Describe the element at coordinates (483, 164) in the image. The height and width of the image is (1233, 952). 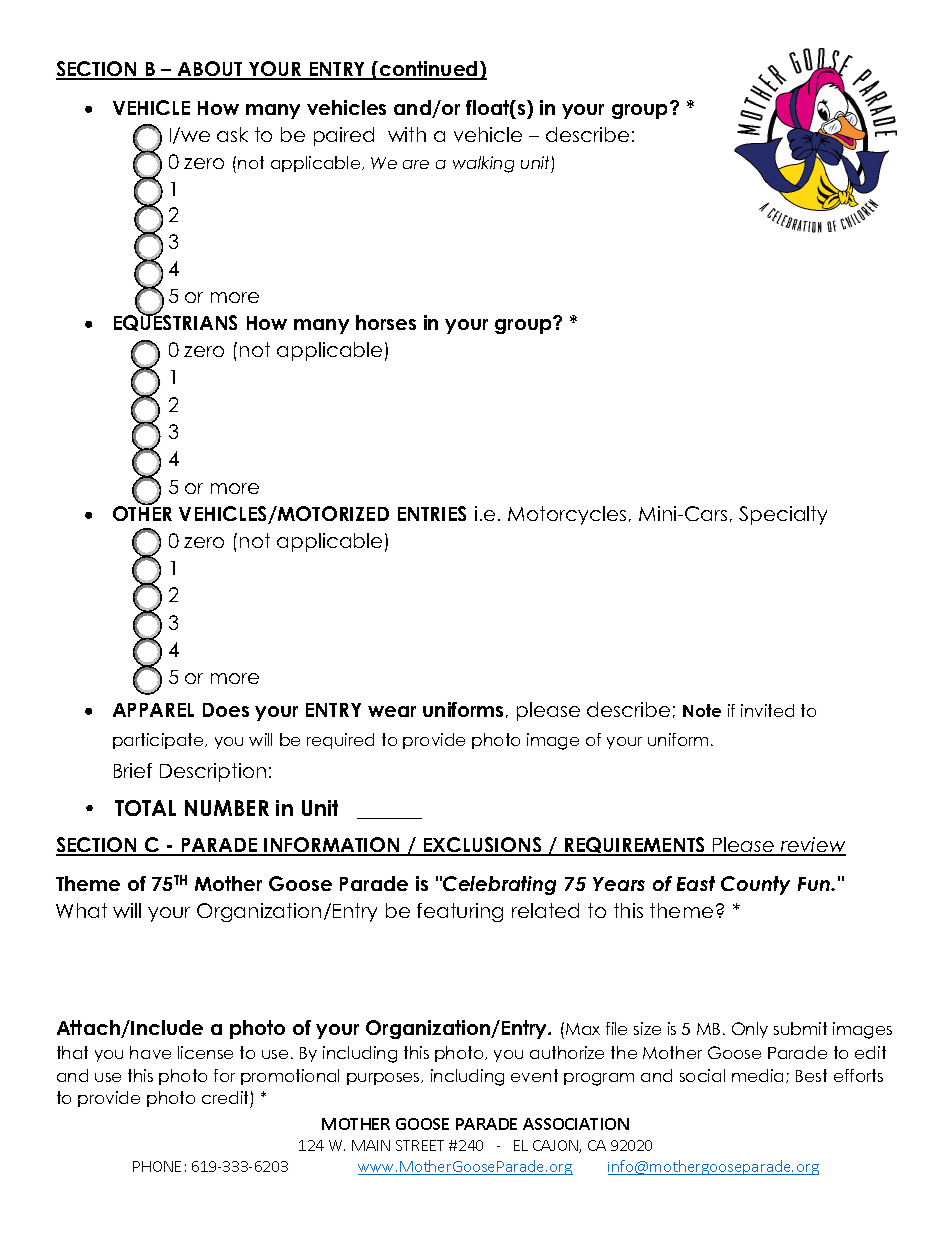
I see `walking` at that location.
